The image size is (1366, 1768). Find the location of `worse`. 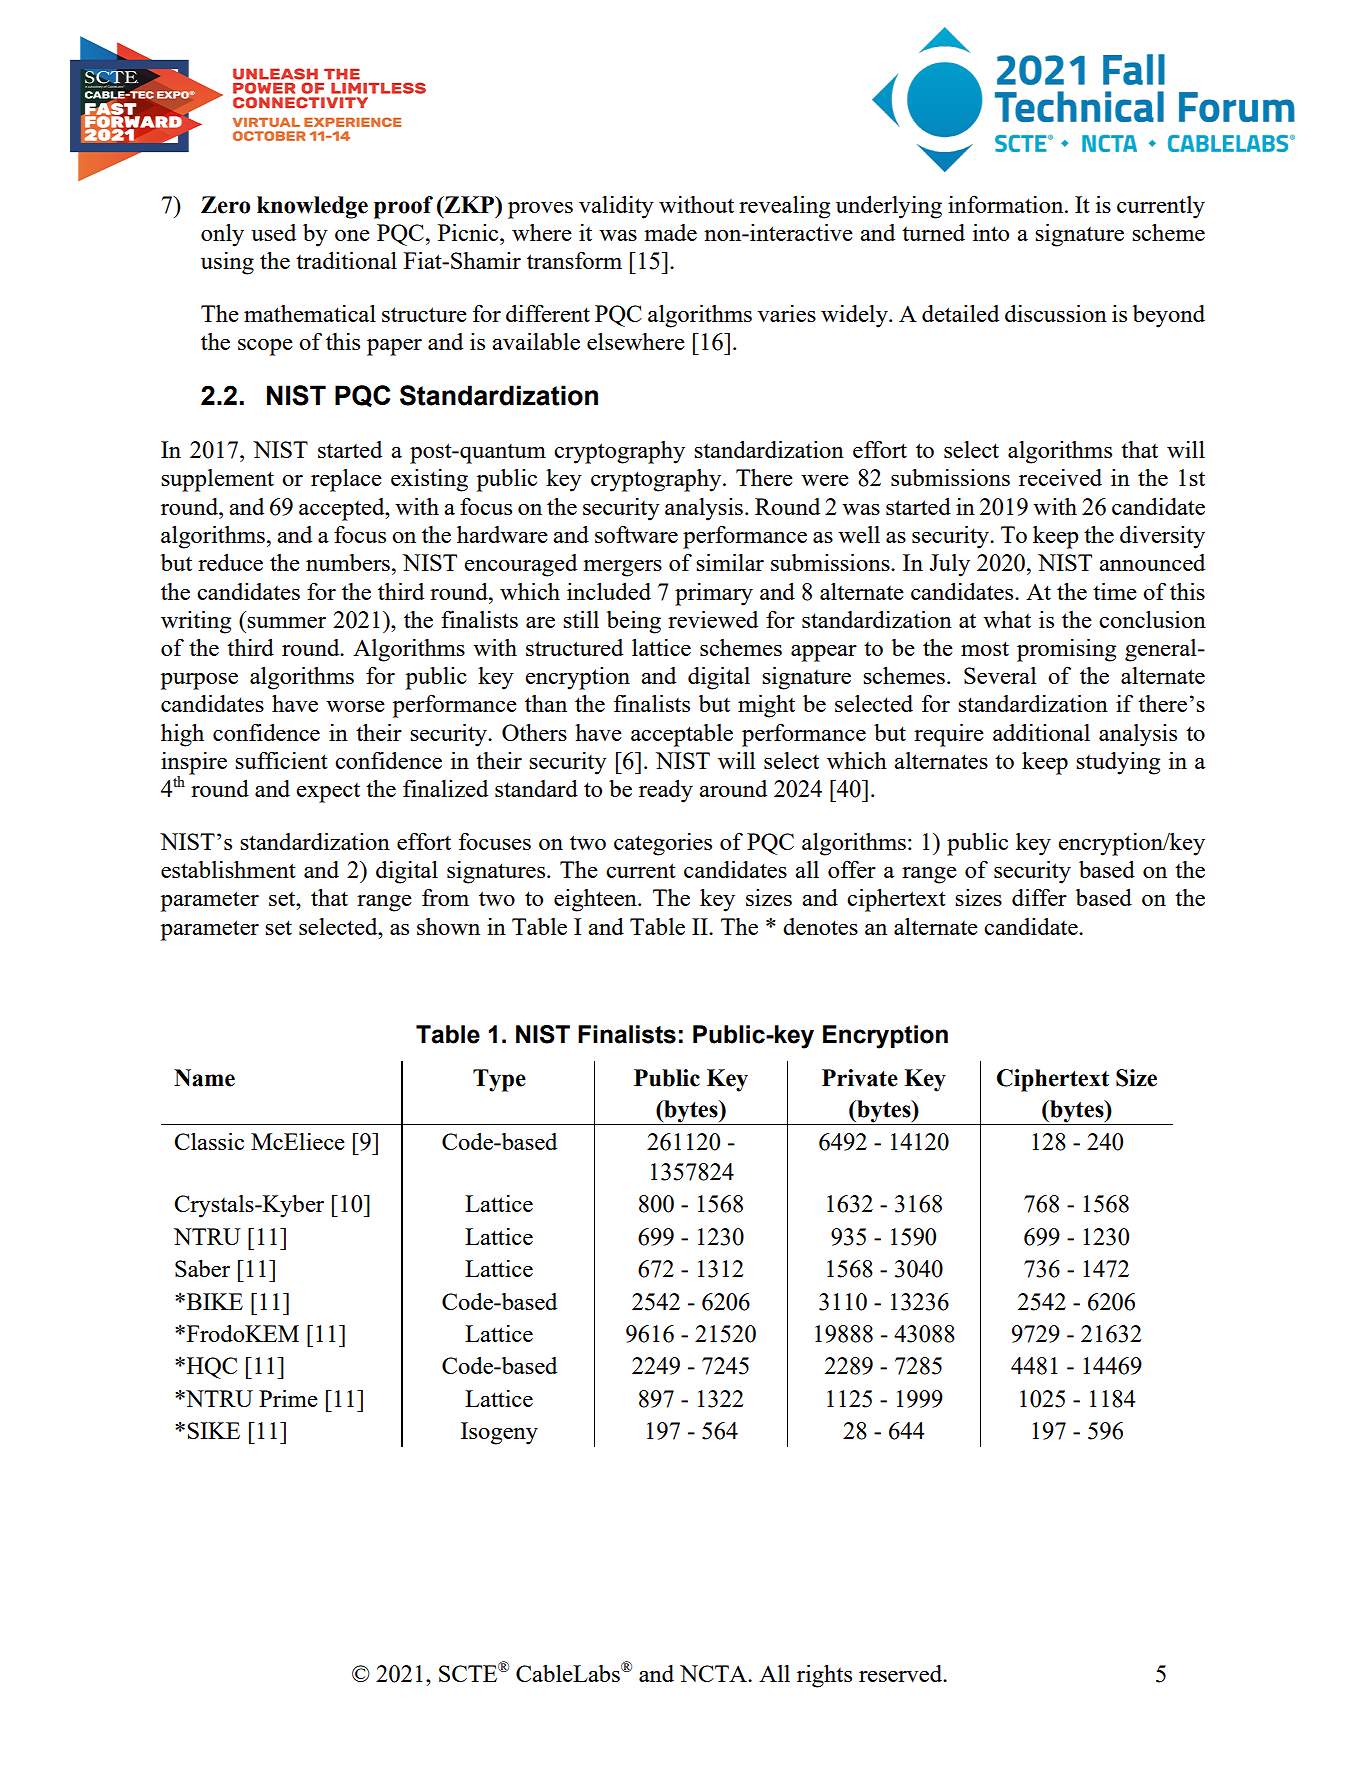

worse is located at coordinates (355, 706).
